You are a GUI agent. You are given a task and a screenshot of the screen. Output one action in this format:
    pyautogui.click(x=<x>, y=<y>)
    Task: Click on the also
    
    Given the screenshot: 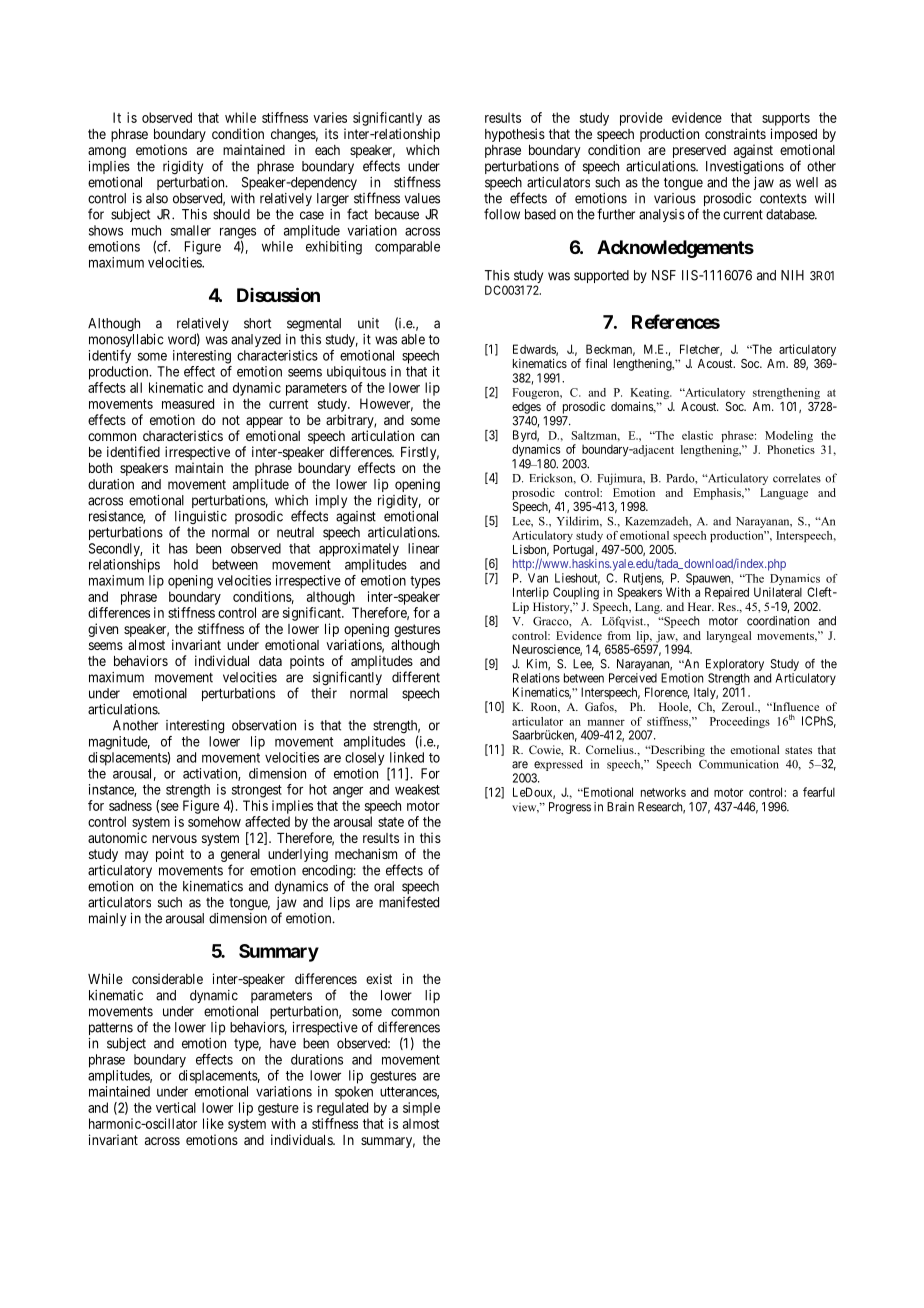 What is the action you would take?
    pyautogui.click(x=157, y=198)
